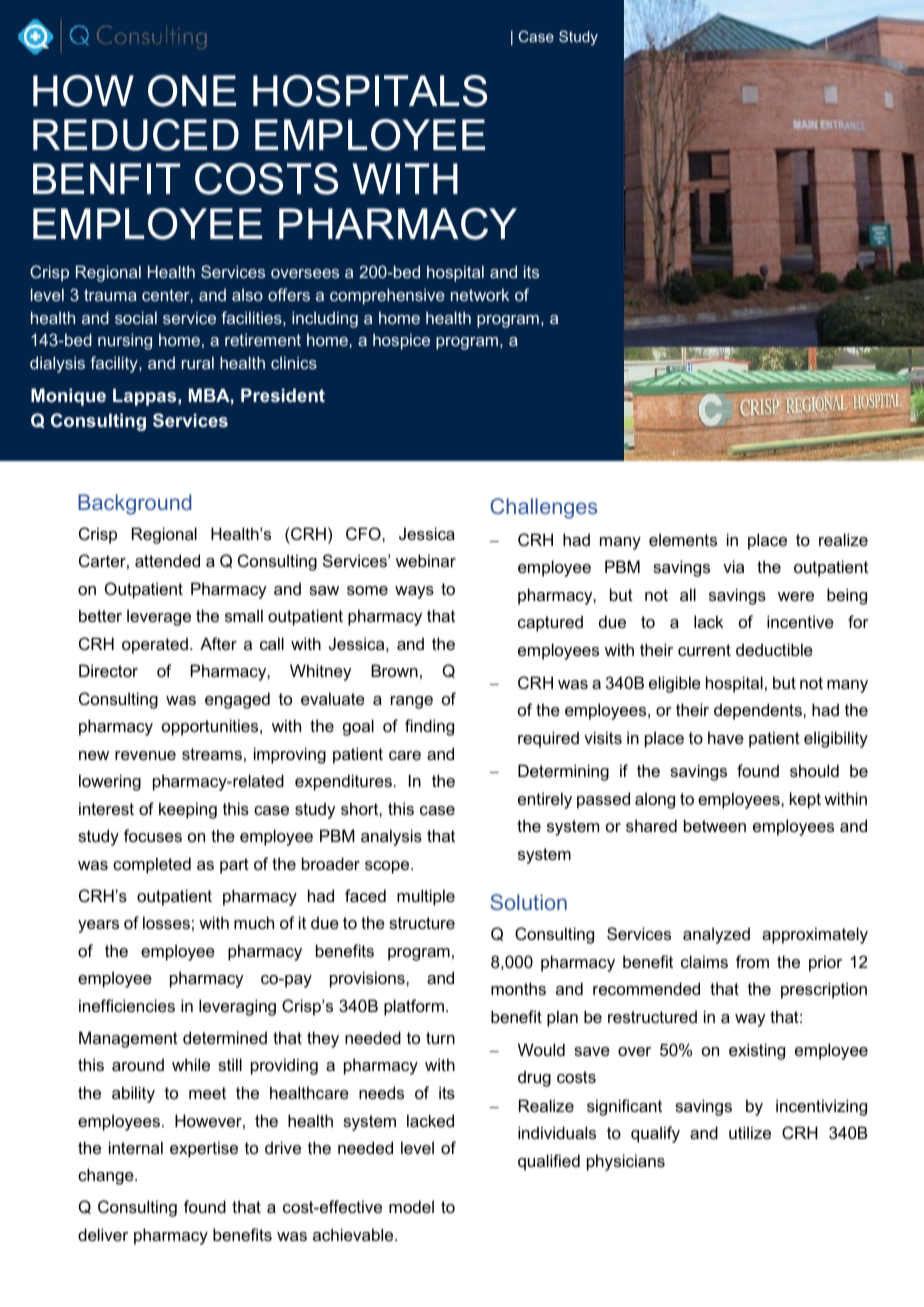  Describe the element at coordinates (127, 1005) in the page. I see `inefficiencies` at that location.
